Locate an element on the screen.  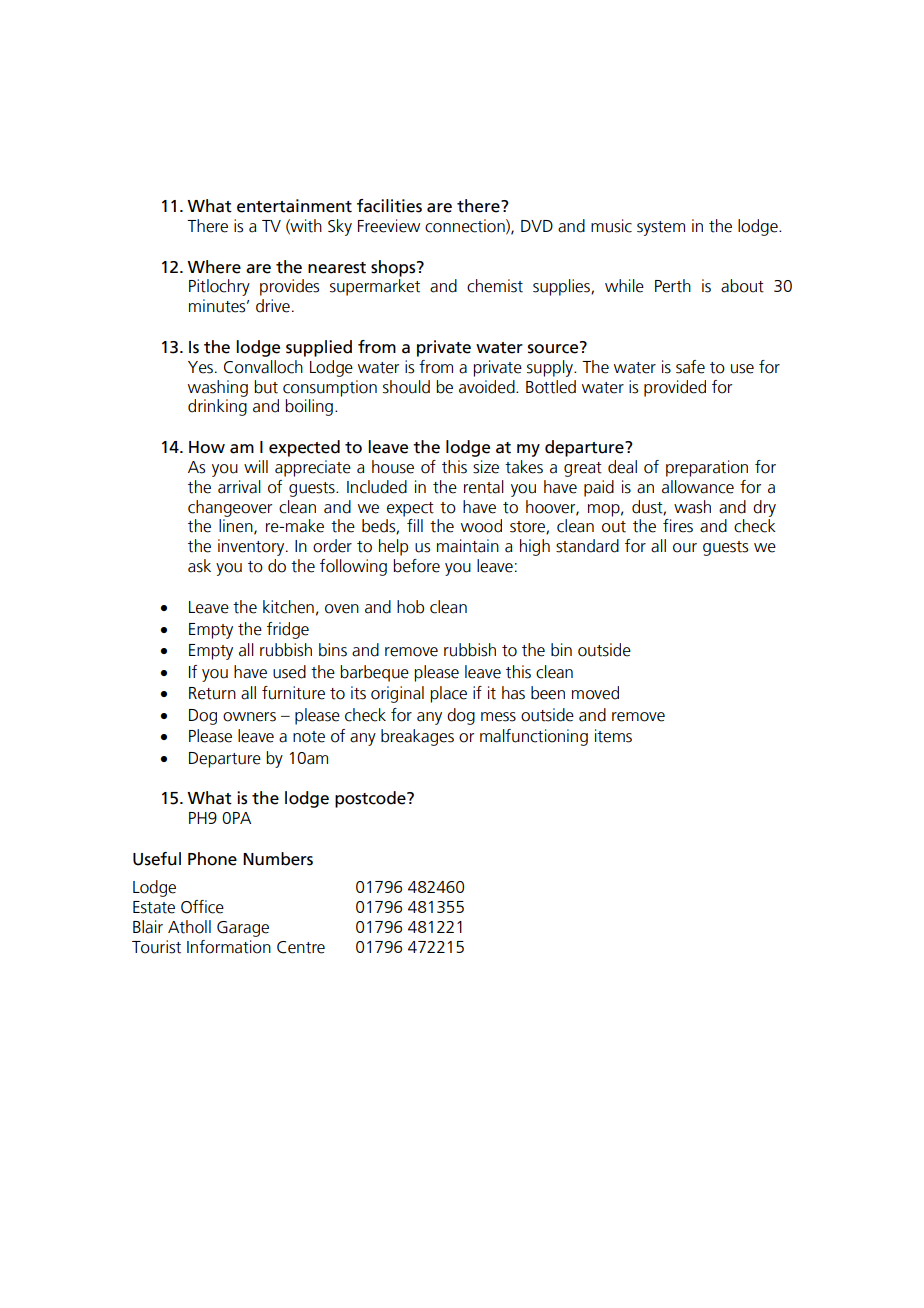
How is located at coordinates (207, 447).
